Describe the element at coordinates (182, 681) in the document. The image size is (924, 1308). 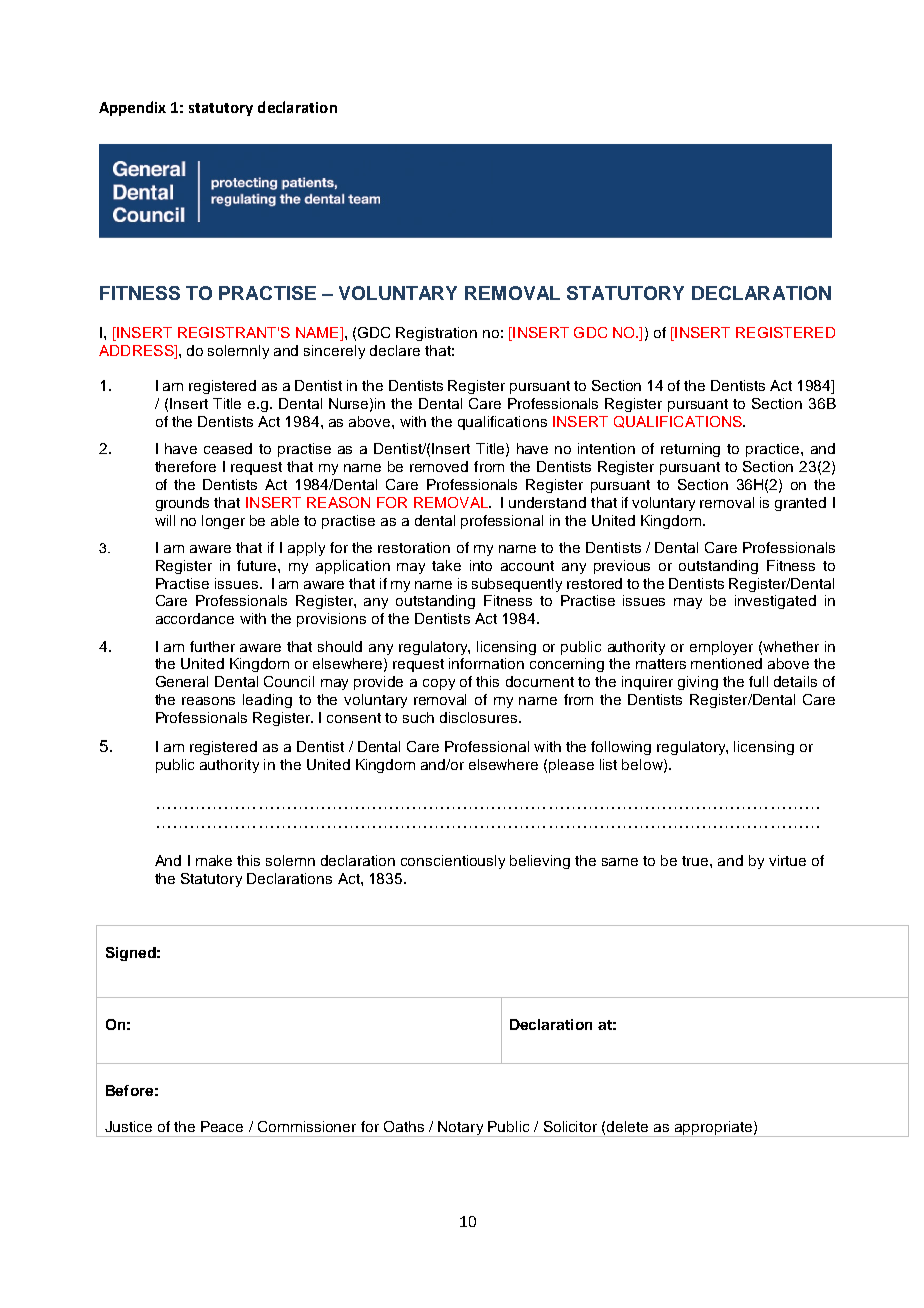
I see `General` at that location.
